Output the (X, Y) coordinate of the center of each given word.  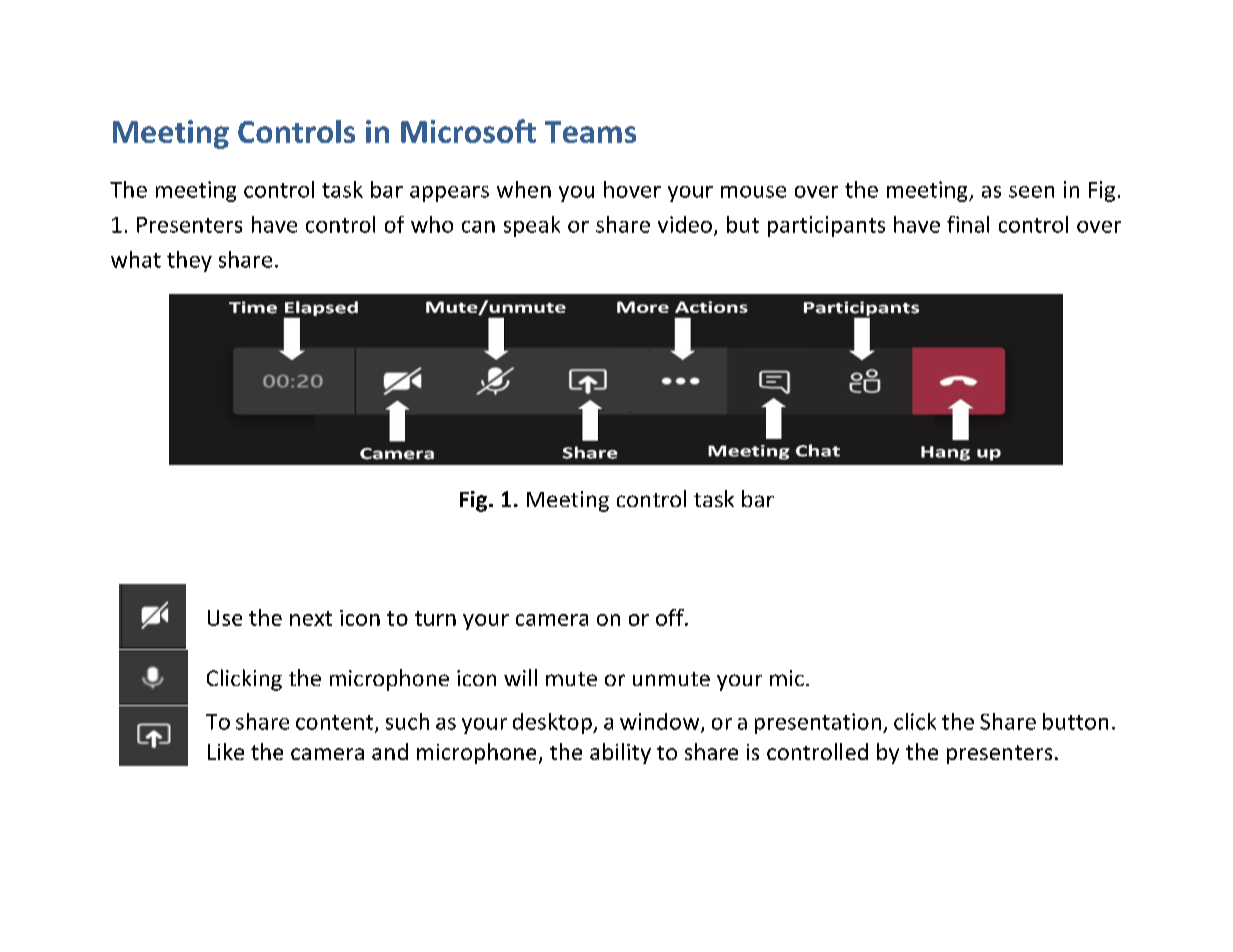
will (520, 677)
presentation (818, 723)
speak (532, 226)
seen (1031, 192)
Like (226, 751)
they (189, 261)
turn (435, 618)
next (311, 618)
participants (826, 226)
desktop (553, 723)
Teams (590, 132)
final (968, 224)
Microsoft (468, 131)
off (671, 617)
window (661, 722)
